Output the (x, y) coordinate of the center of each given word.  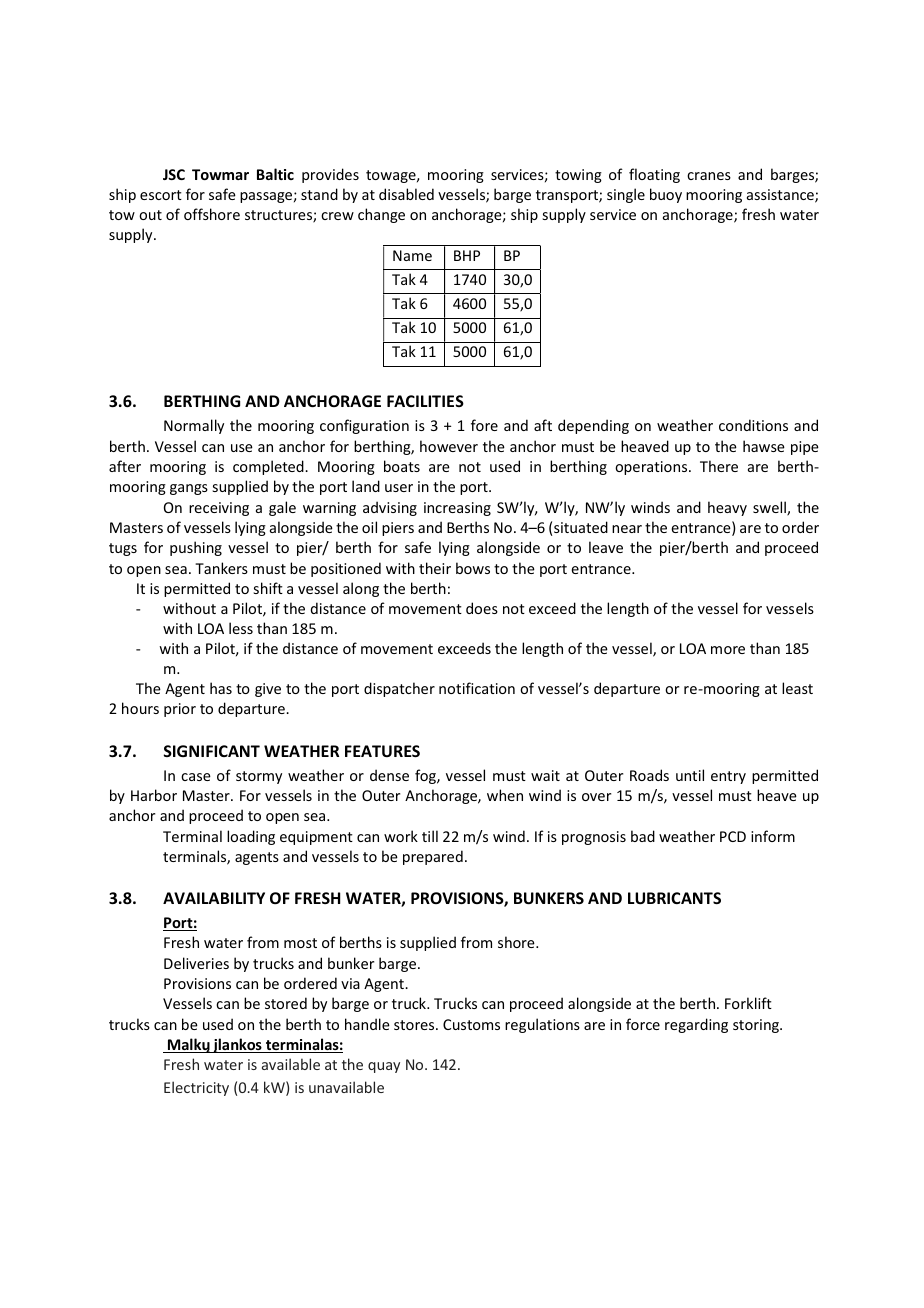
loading (251, 837)
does (482, 608)
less (241, 628)
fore (484, 425)
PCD (733, 836)
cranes (709, 176)
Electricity (196, 1088)
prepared (433, 857)
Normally (194, 426)
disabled (406, 194)
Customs (471, 1024)
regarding (696, 1025)
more (728, 650)
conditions (753, 425)
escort (161, 195)
